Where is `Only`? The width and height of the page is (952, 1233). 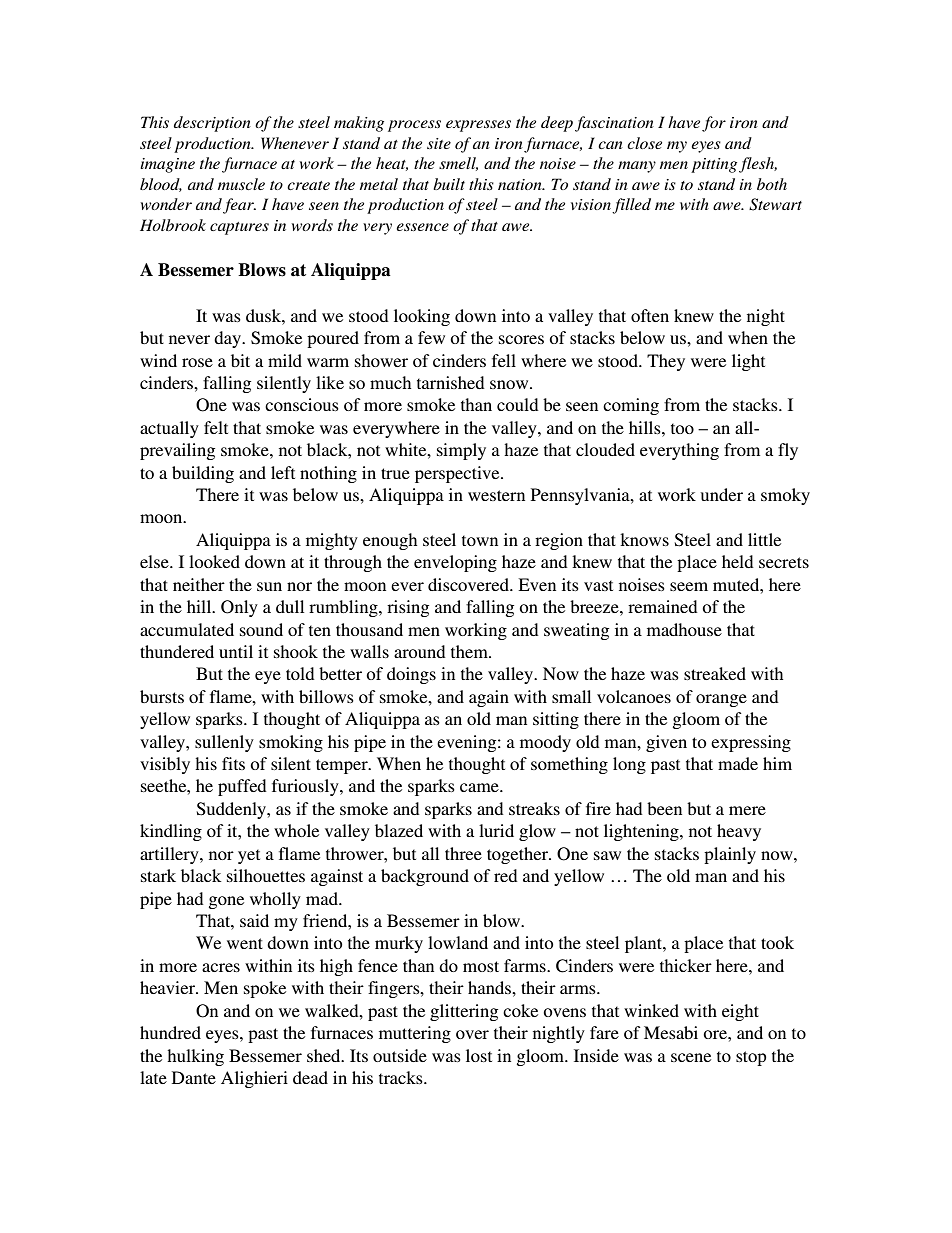
Only is located at coordinates (239, 608).
